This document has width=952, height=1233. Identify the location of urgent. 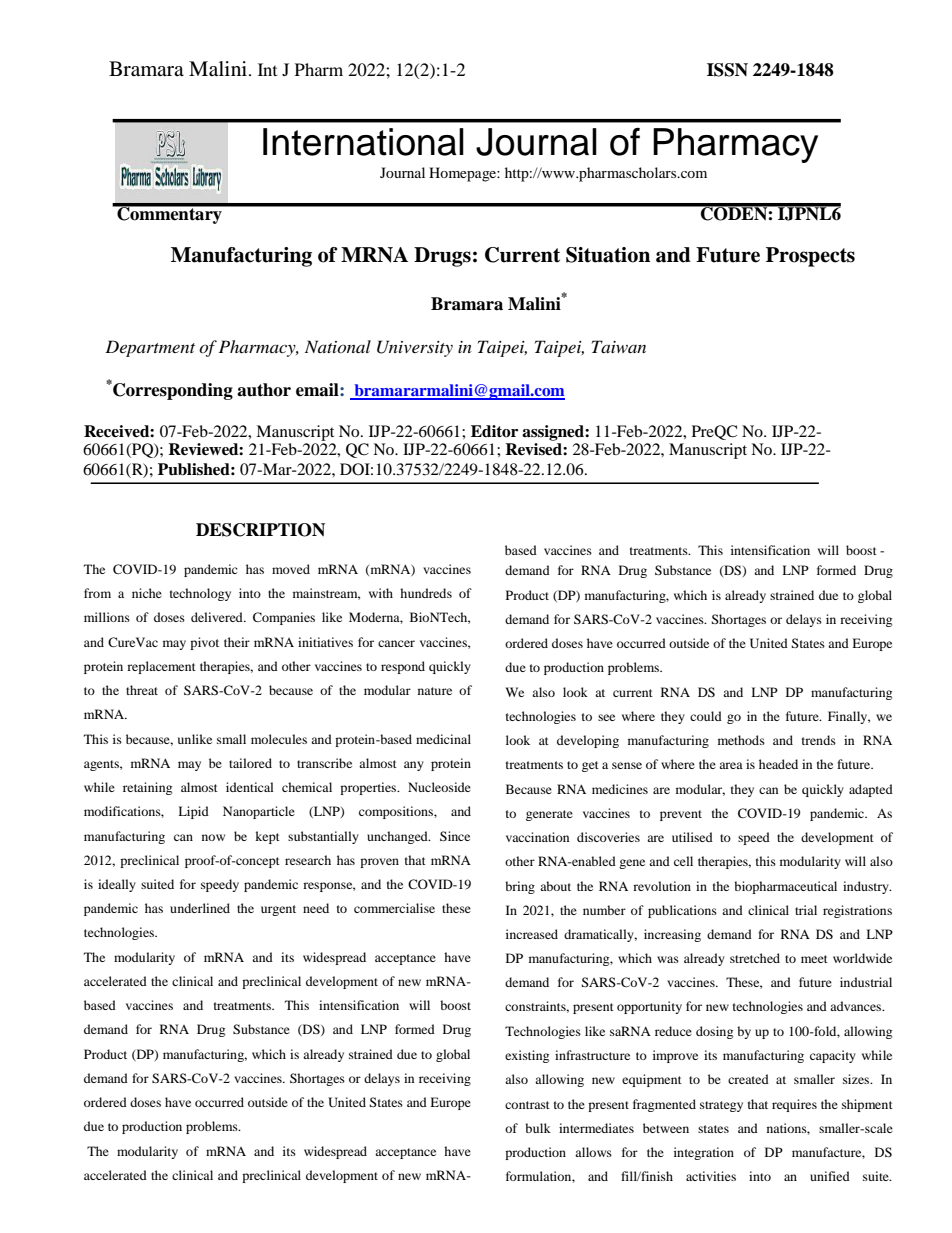
(278, 910).
